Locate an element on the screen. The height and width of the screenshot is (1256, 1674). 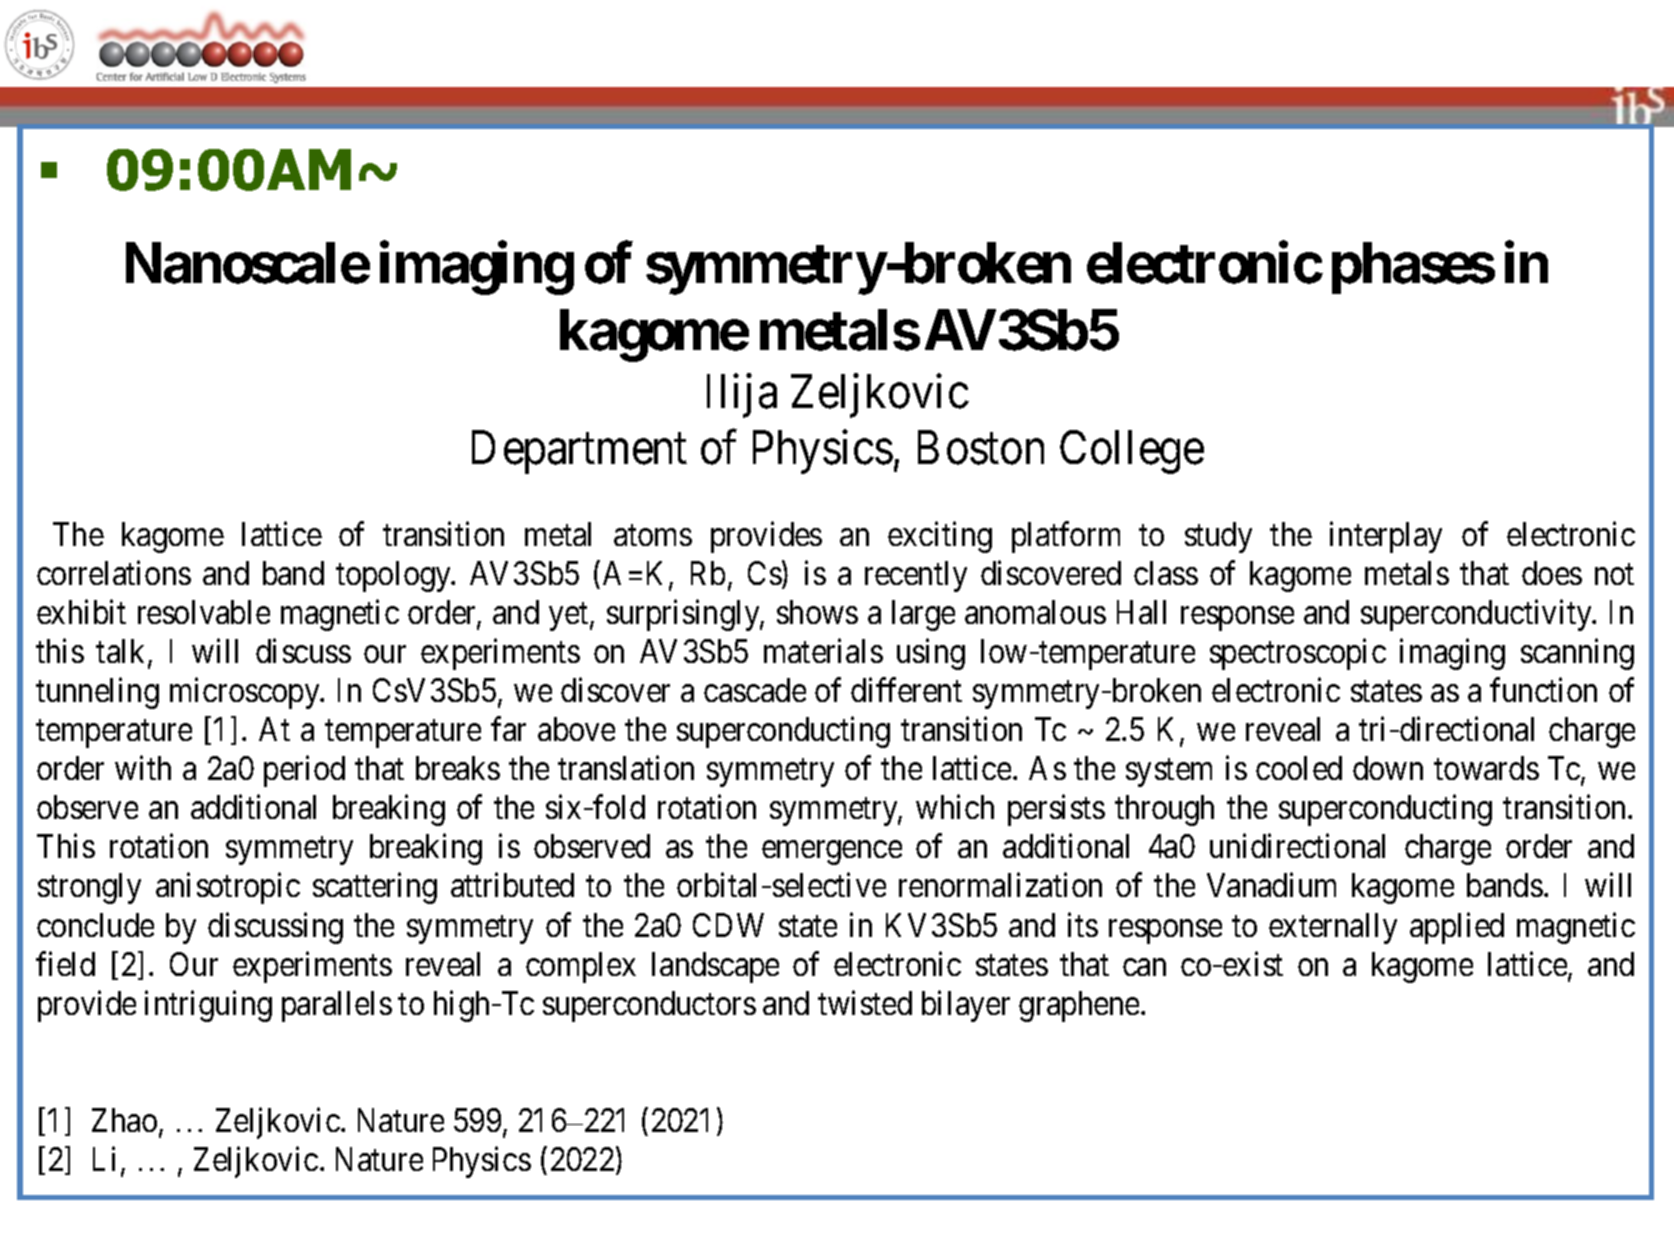
twisted is located at coordinates (865, 1002).
